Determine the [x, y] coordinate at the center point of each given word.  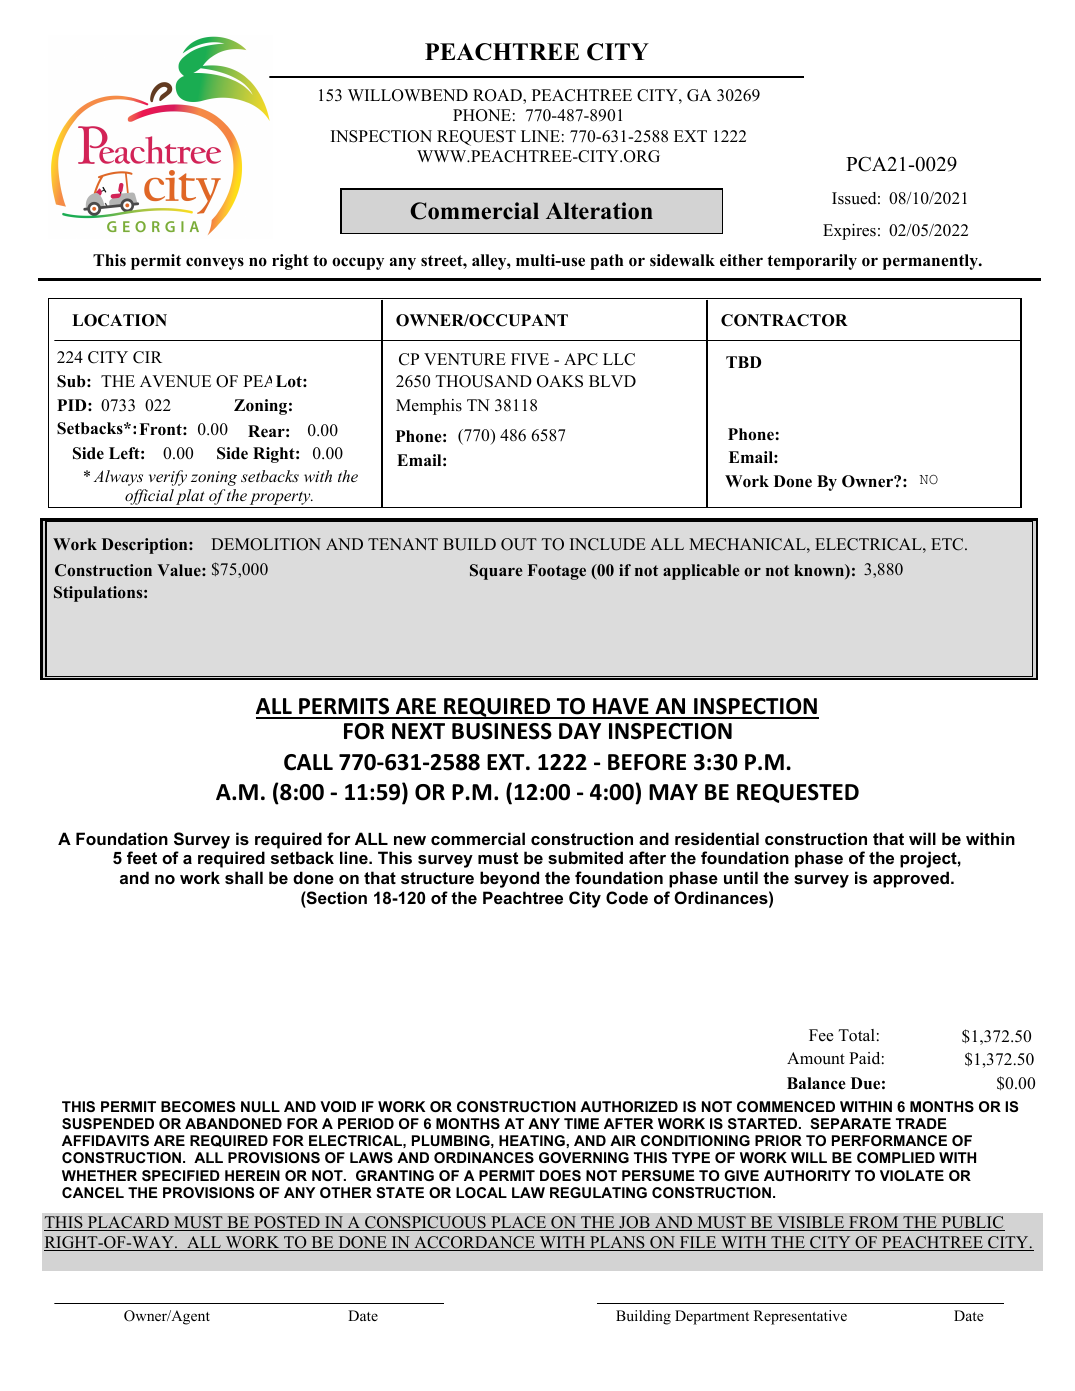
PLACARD [128, 1223]
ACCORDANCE [474, 1243]
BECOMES [198, 1106]
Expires [849, 232]
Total [857, 1035]
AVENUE [175, 381]
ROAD [498, 96]
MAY [673, 792]
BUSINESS [502, 731]
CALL [308, 762]
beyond [509, 879]
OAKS [560, 381]
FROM [874, 1223]
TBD [743, 362]
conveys [215, 263]
